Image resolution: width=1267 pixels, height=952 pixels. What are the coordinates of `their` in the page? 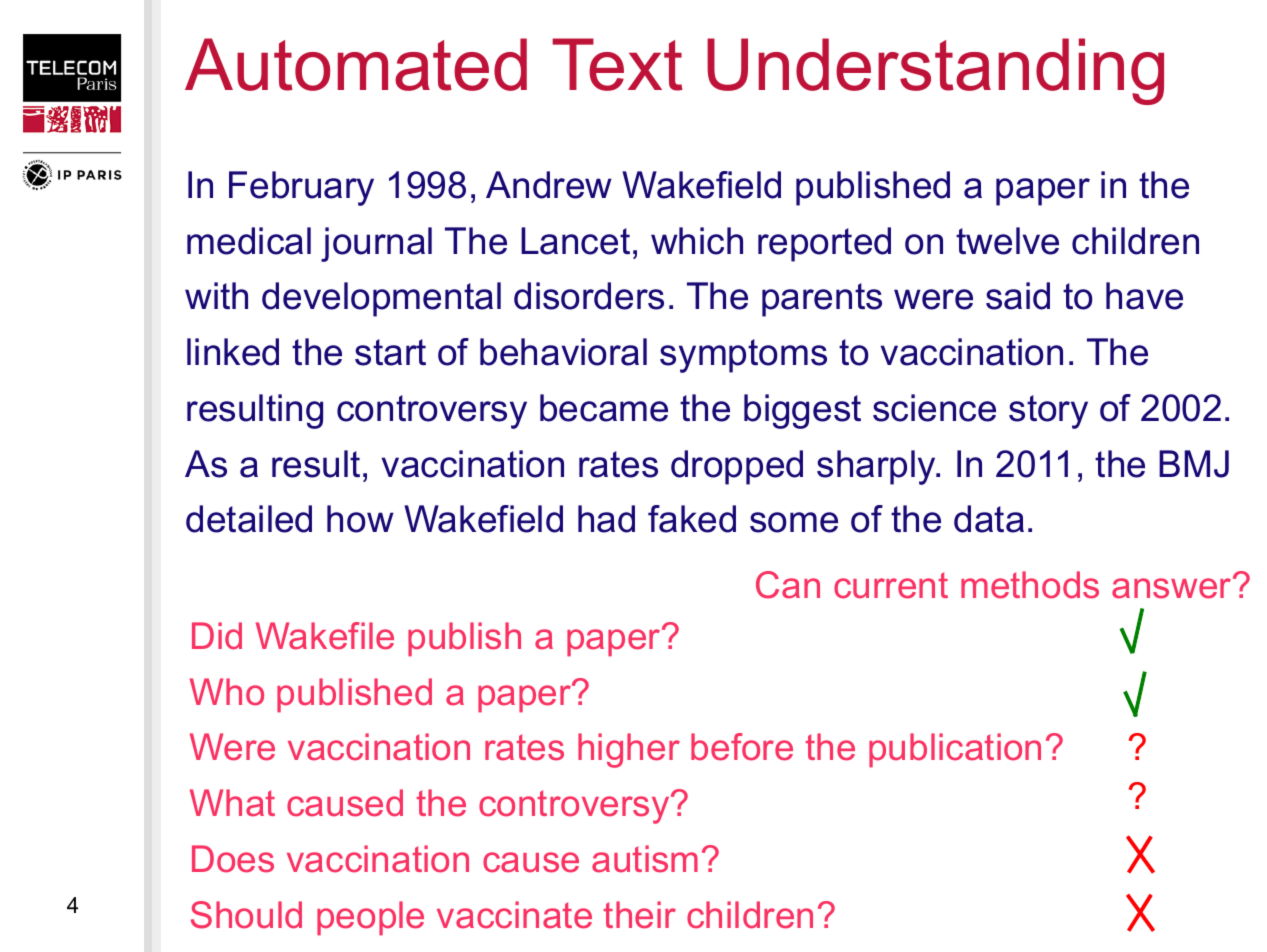 It's located at (640, 915).
